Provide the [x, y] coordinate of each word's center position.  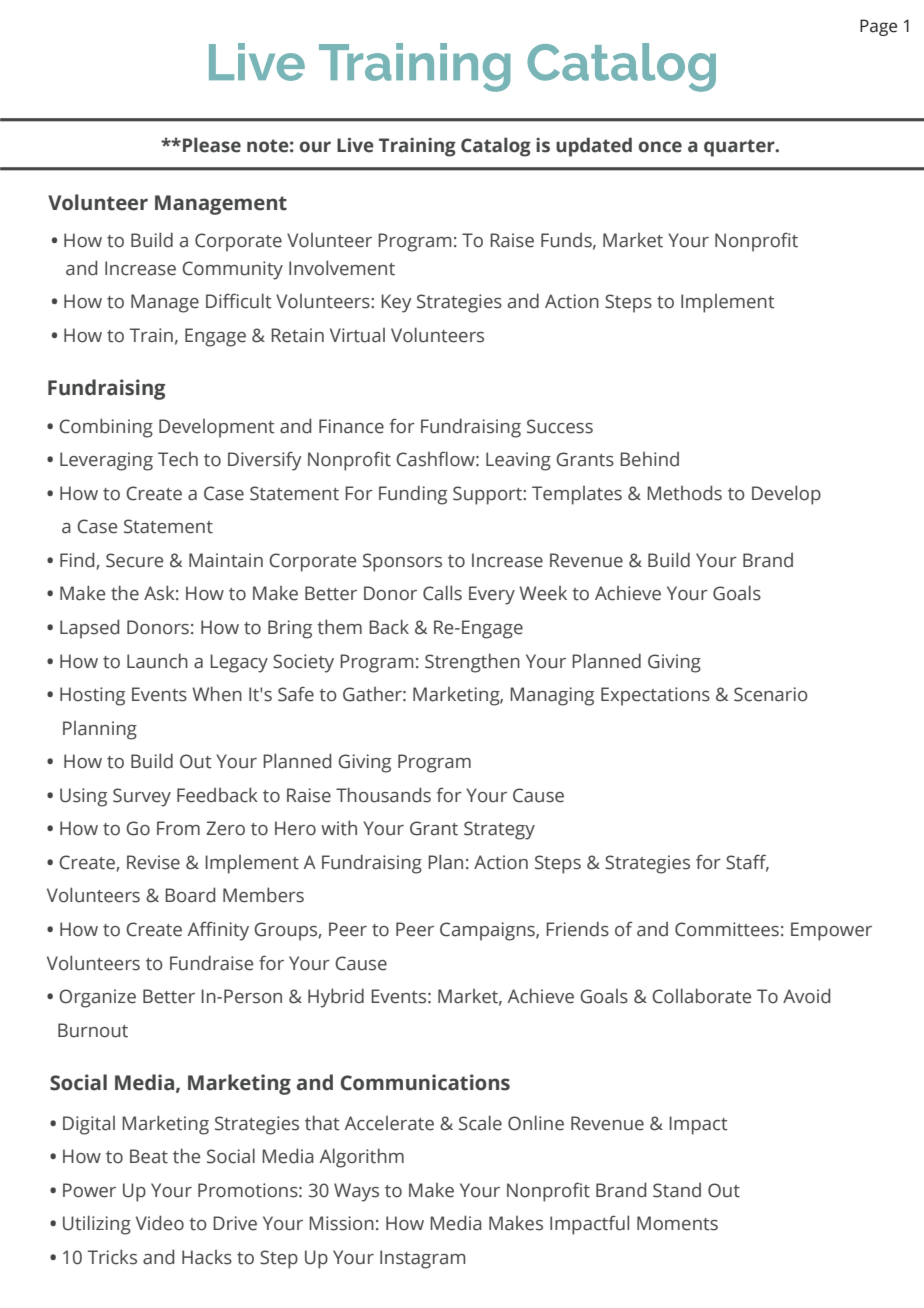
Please [212, 145]
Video [160, 1223]
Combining [106, 428]
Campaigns [488, 931]
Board [190, 895]
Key [396, 303]
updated [594, 147]
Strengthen [472, 663]
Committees [727, 929]
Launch [157, 661]
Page [878, 27]
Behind [649, 459]
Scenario [771, 694]
